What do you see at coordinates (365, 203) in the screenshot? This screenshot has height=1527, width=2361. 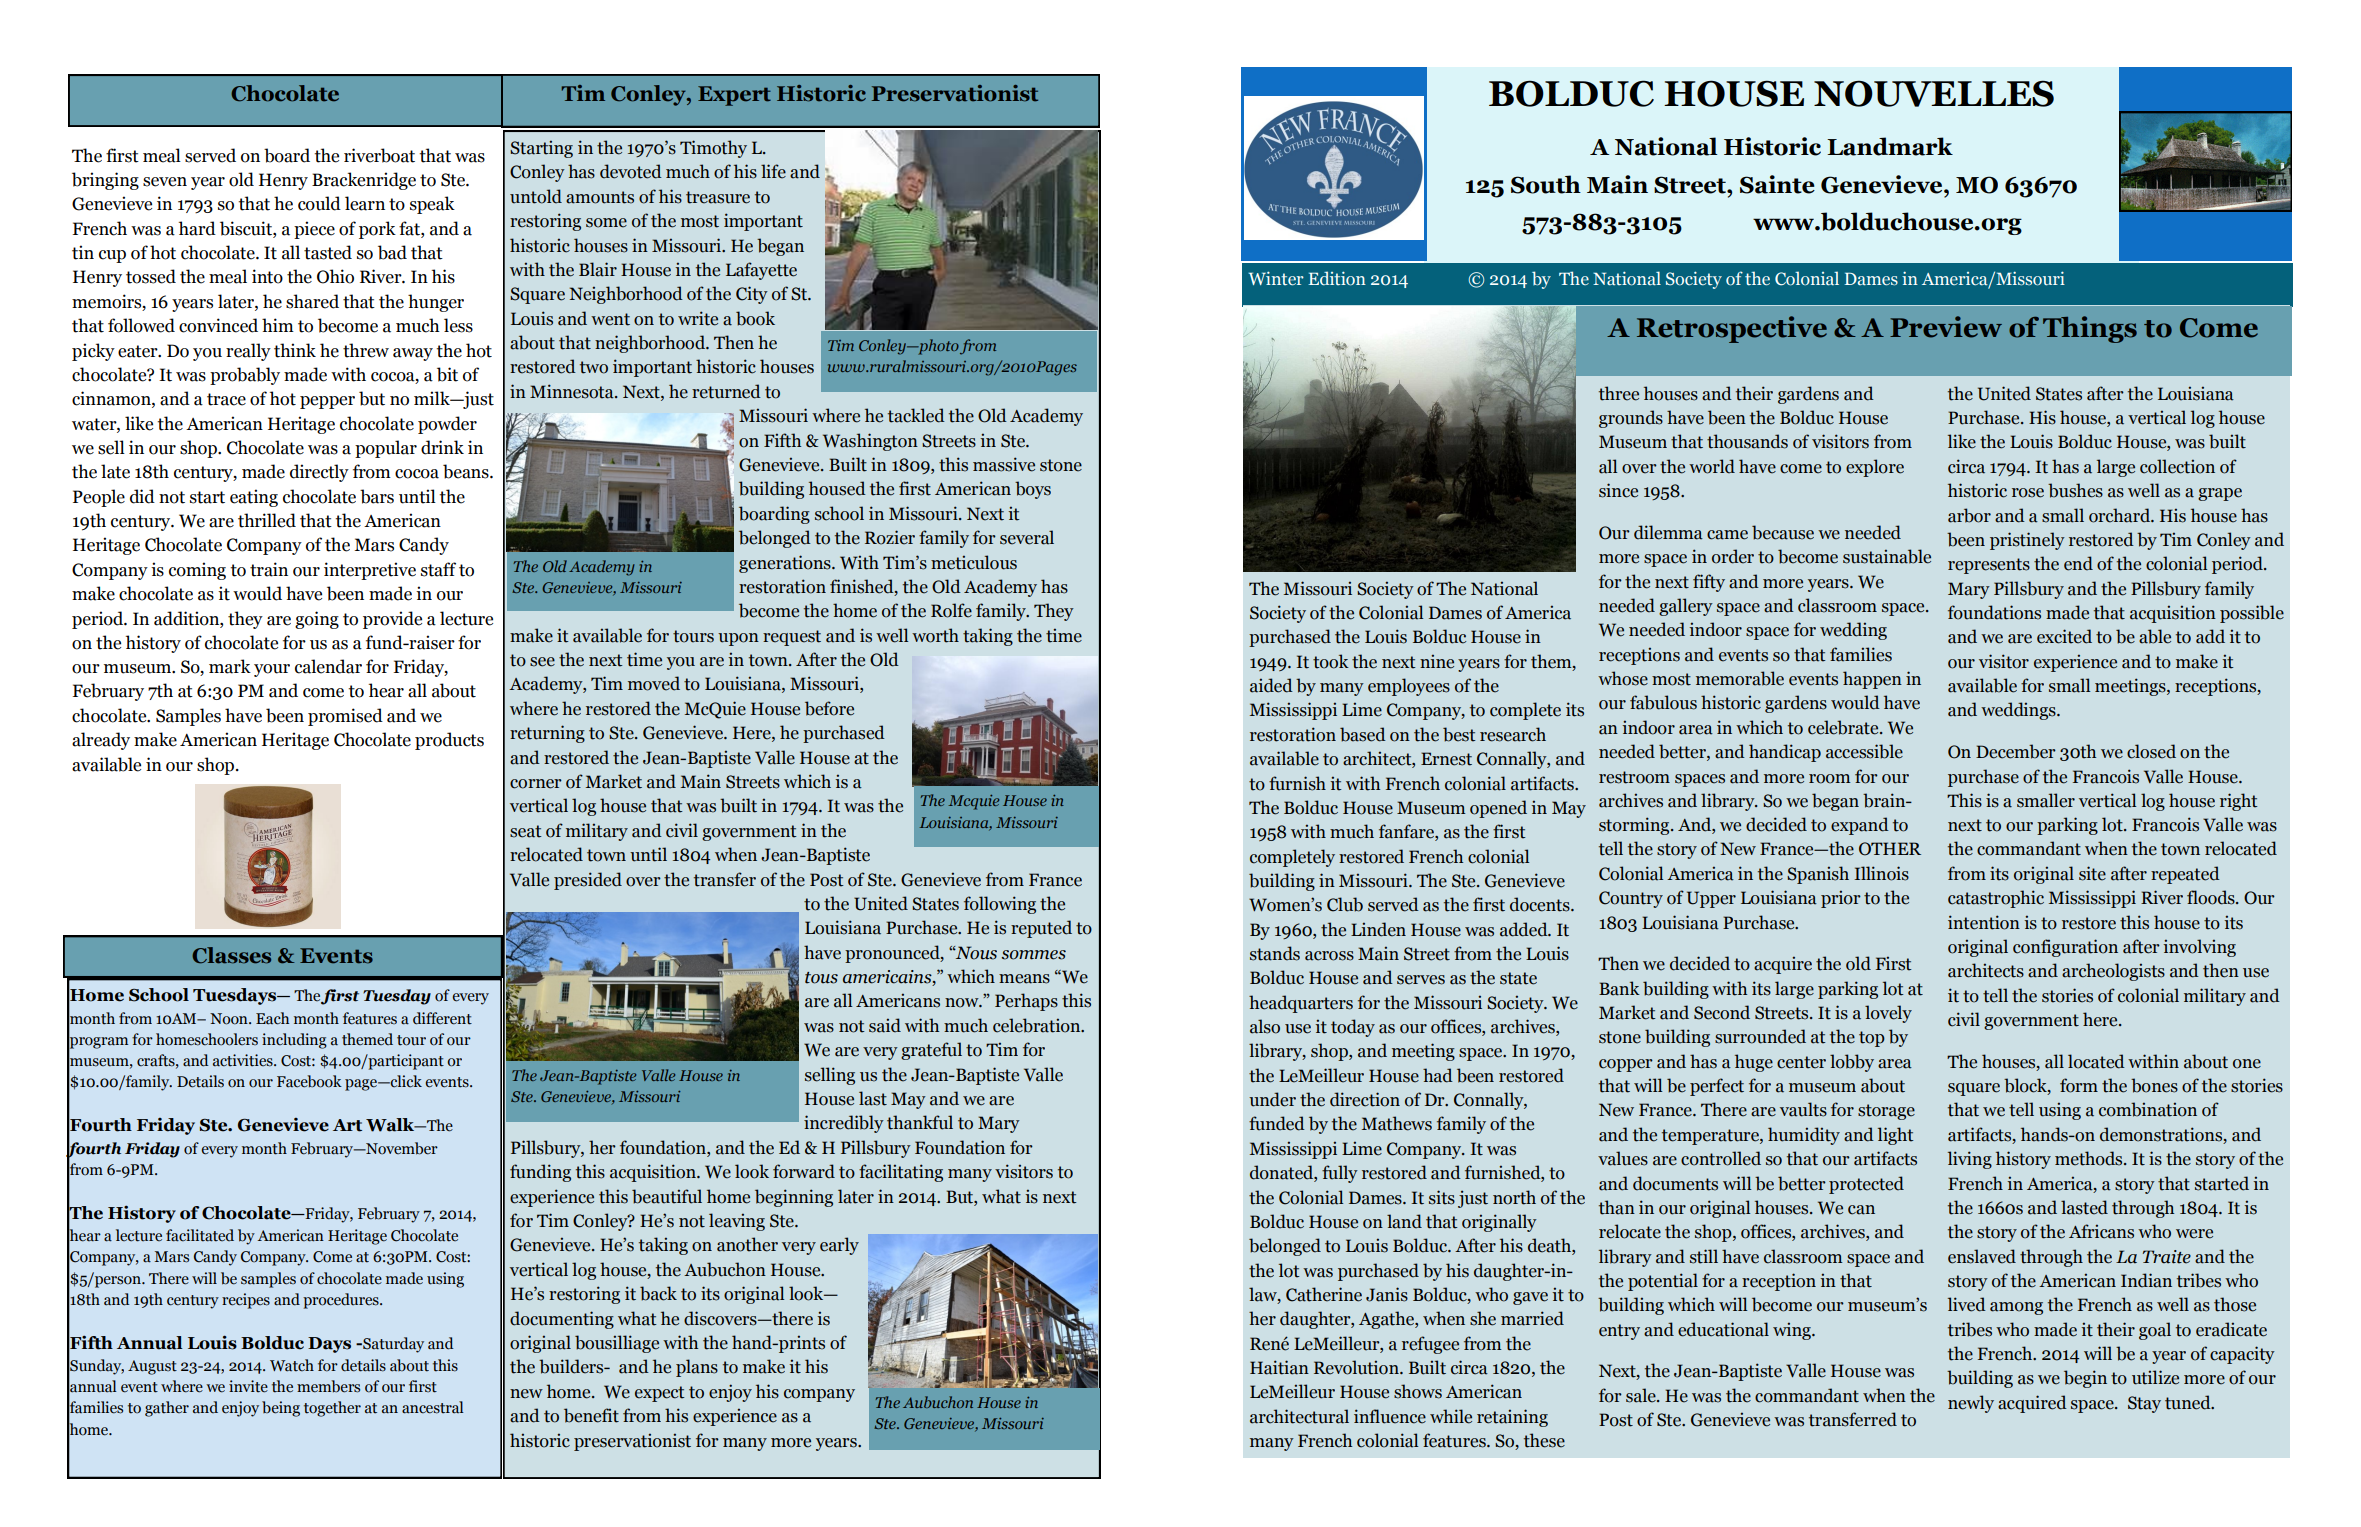 I see `learn` at bounding box center [365, 203].
